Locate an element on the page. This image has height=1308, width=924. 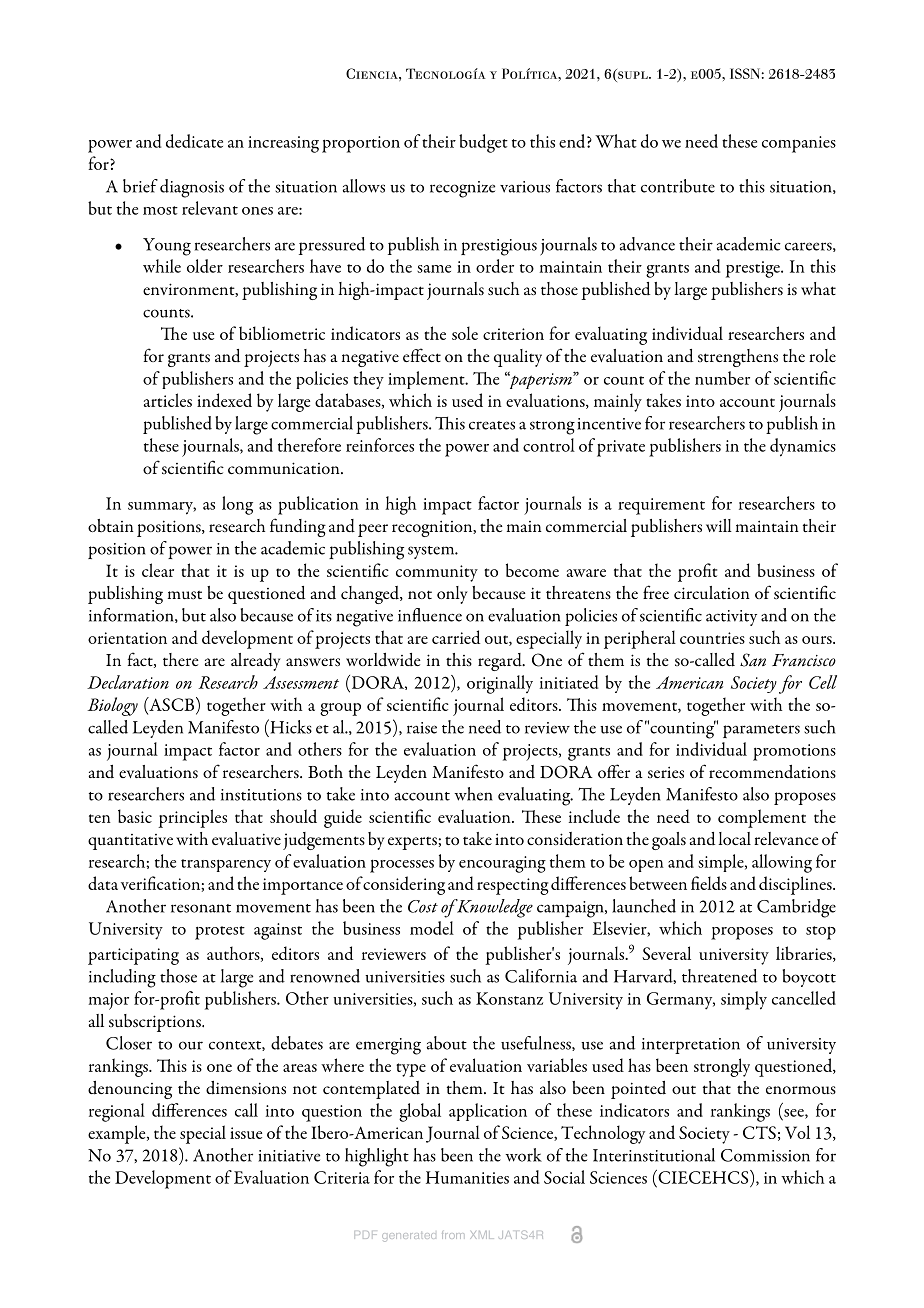
diagnosis is located at coordinates (192, 188).
